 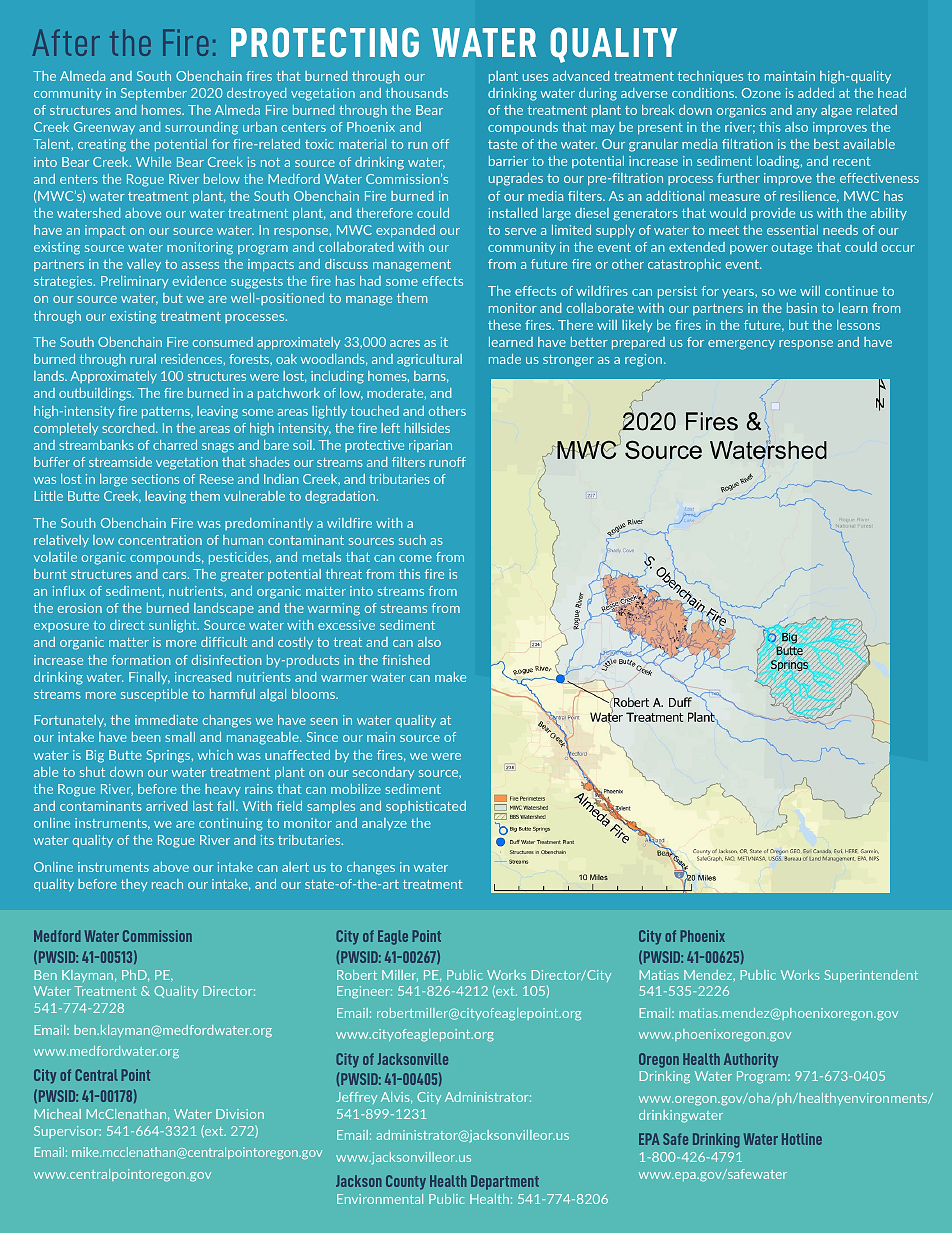 What do you see at coordinates (505, 1182) in the screenshot?
I see `Department` at bounding box center [505, 1182].
